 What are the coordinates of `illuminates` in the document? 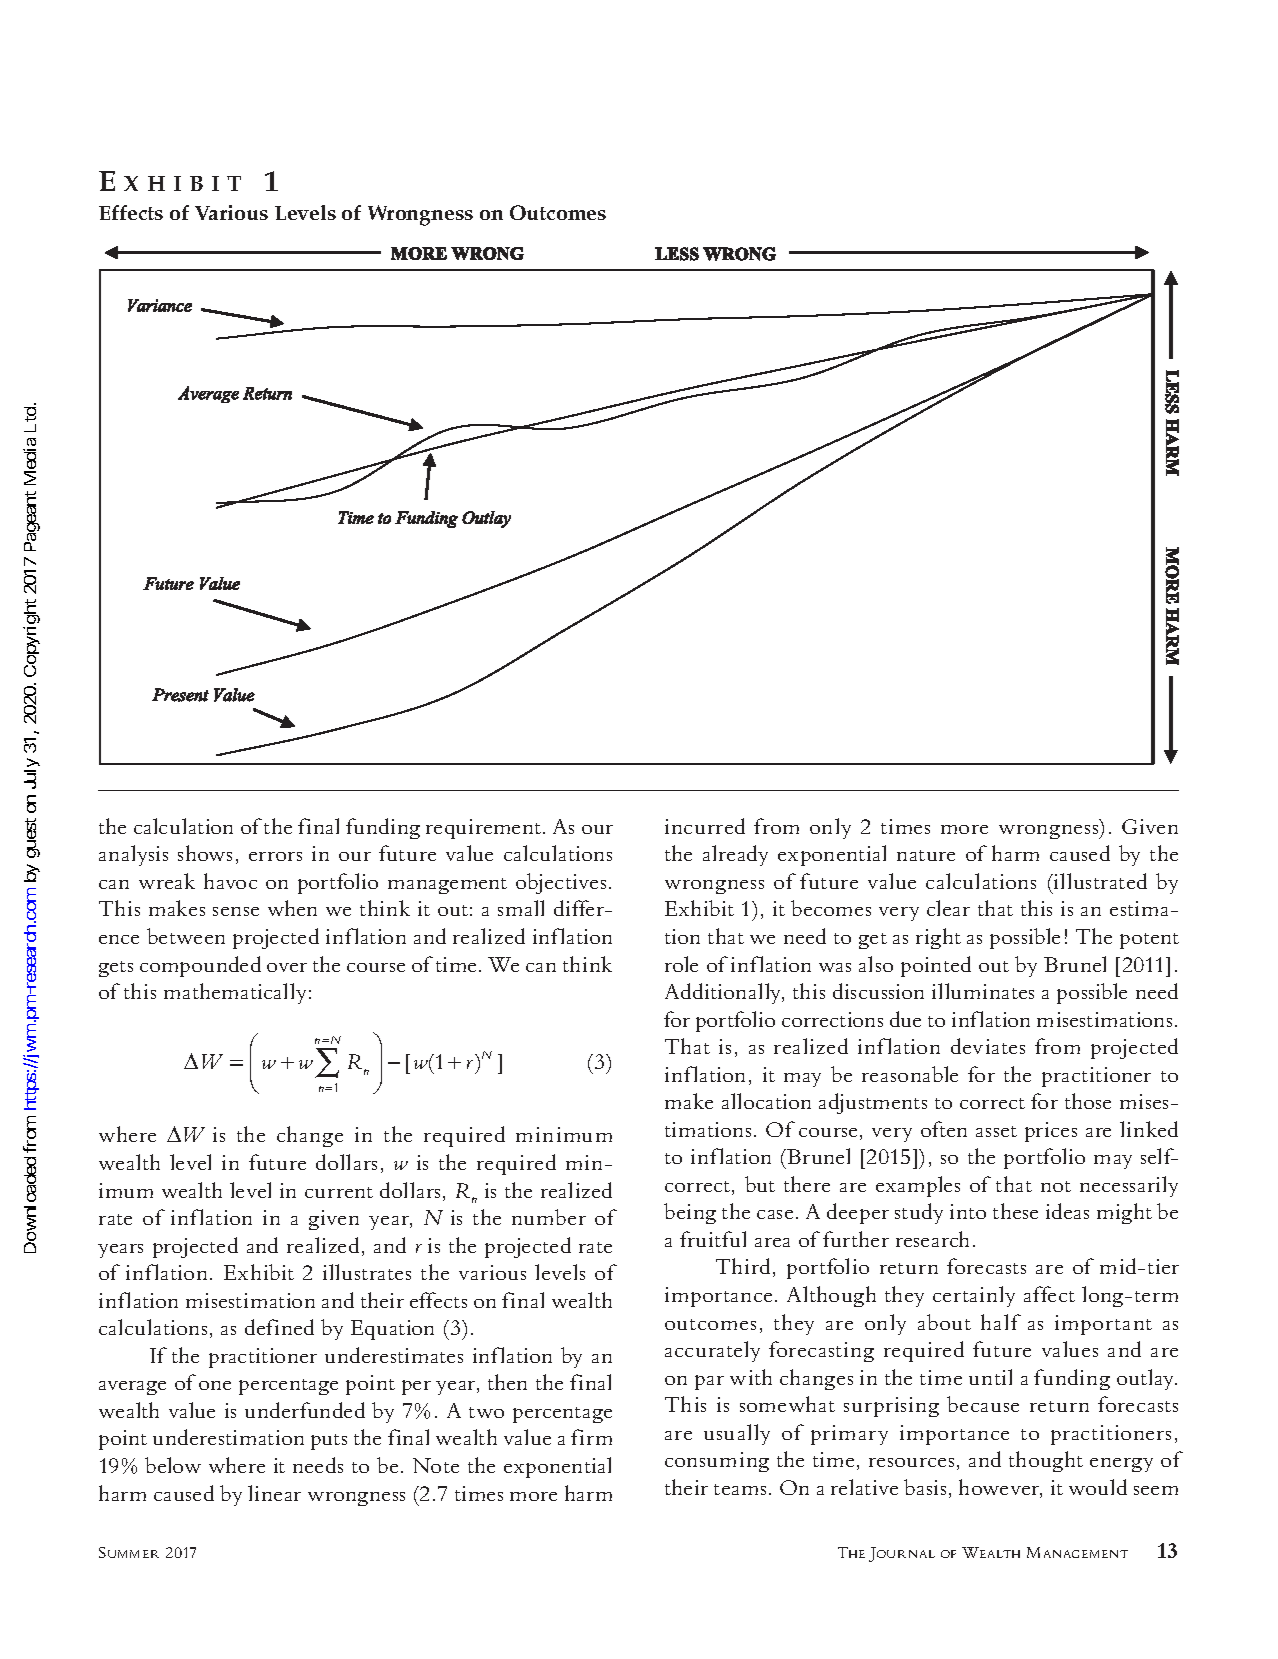 It's located at (983, 991).
